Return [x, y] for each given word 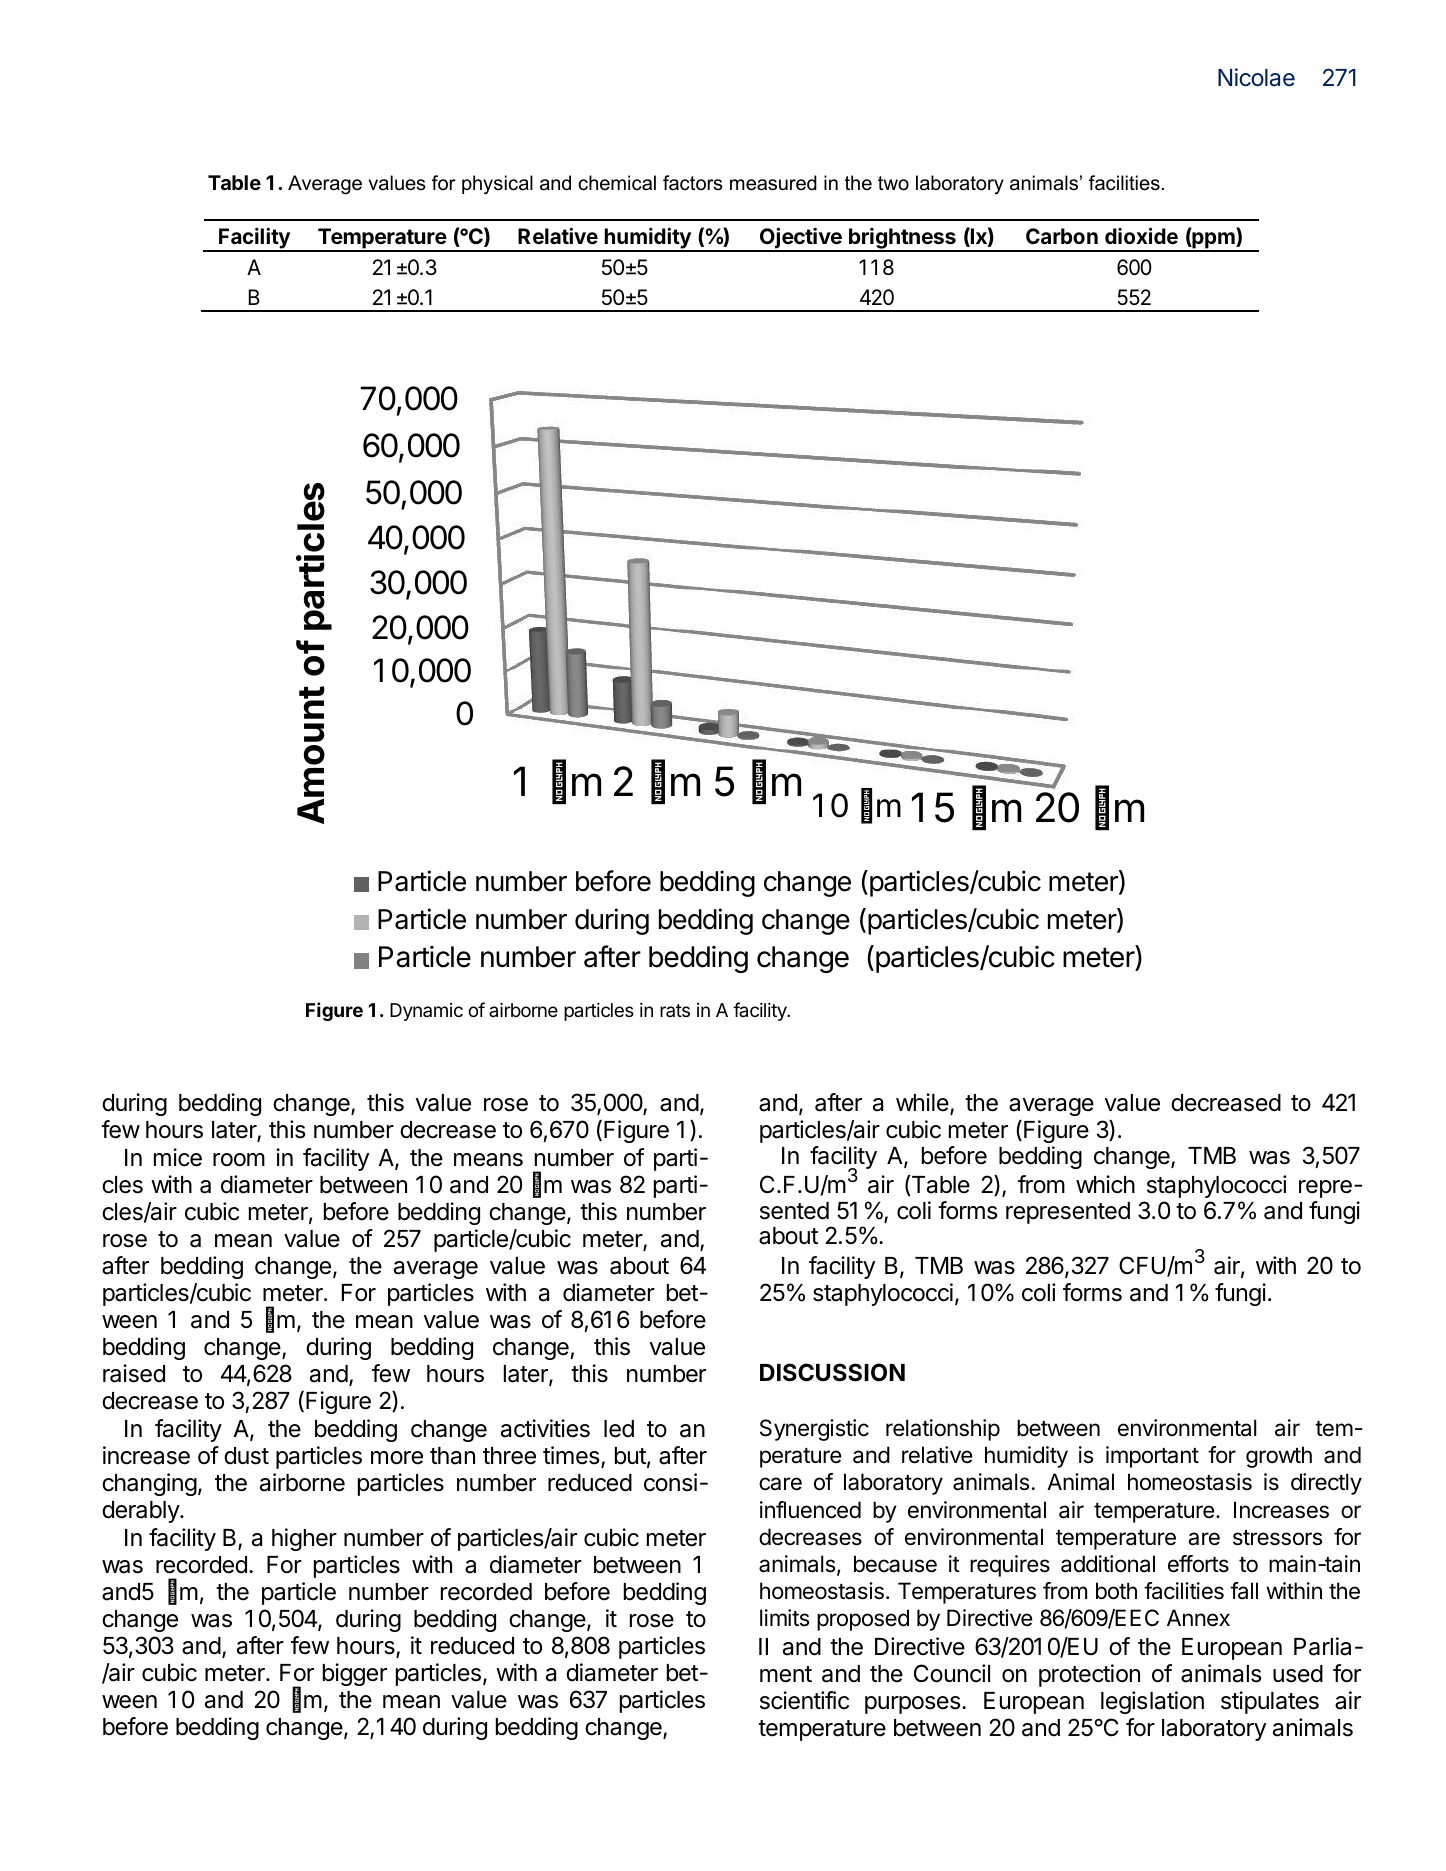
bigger [355, 1674]
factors [693, 183]
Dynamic [426, 1012]
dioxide [1141, 235]
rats [675, 1010]
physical [497, 185]
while [923, 1103]
